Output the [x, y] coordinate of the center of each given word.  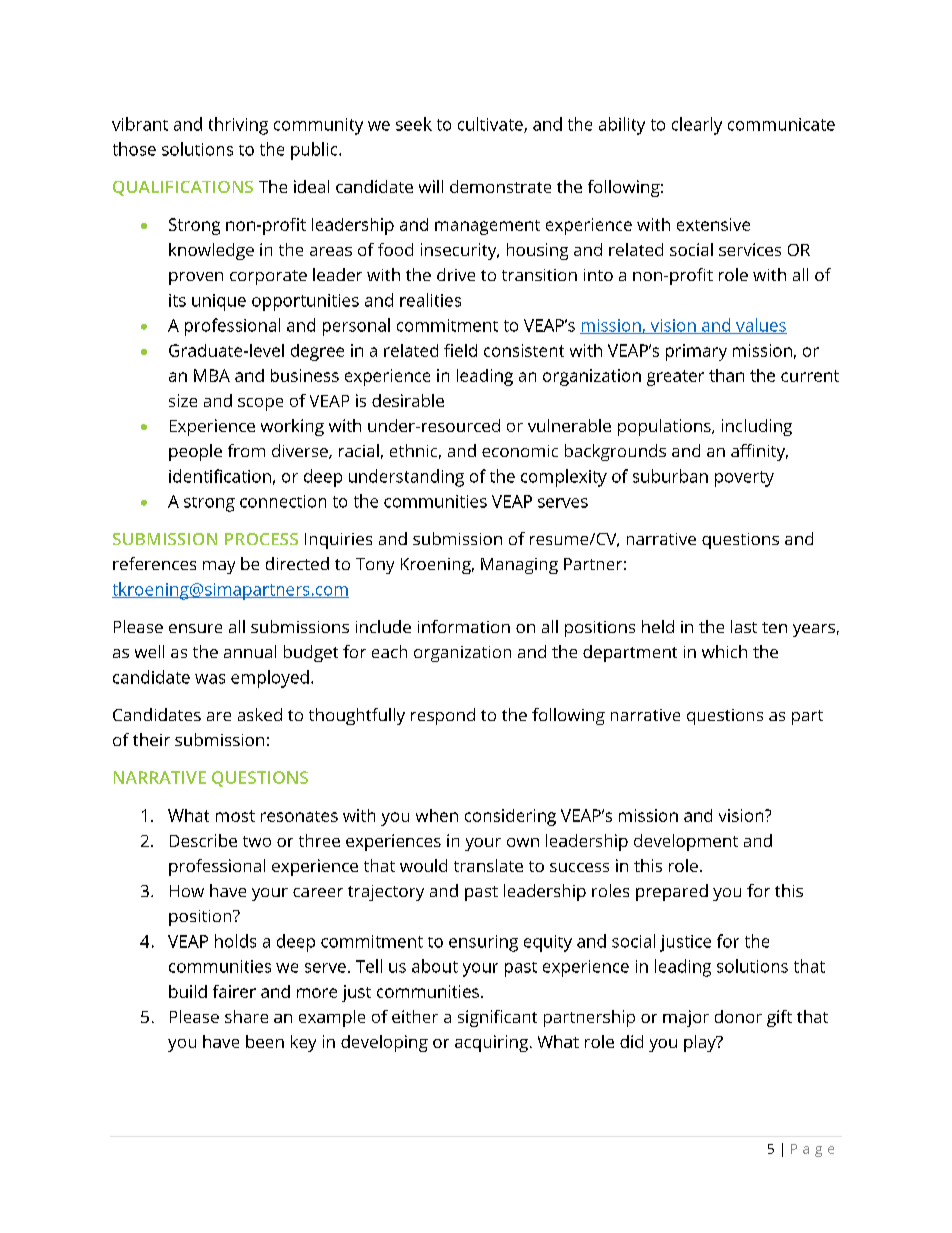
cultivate [491, 125]
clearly [697, 126]
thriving [238, 126]
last [744, 626]
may [219, 567]
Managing [519, 566]
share [246, 1016]
